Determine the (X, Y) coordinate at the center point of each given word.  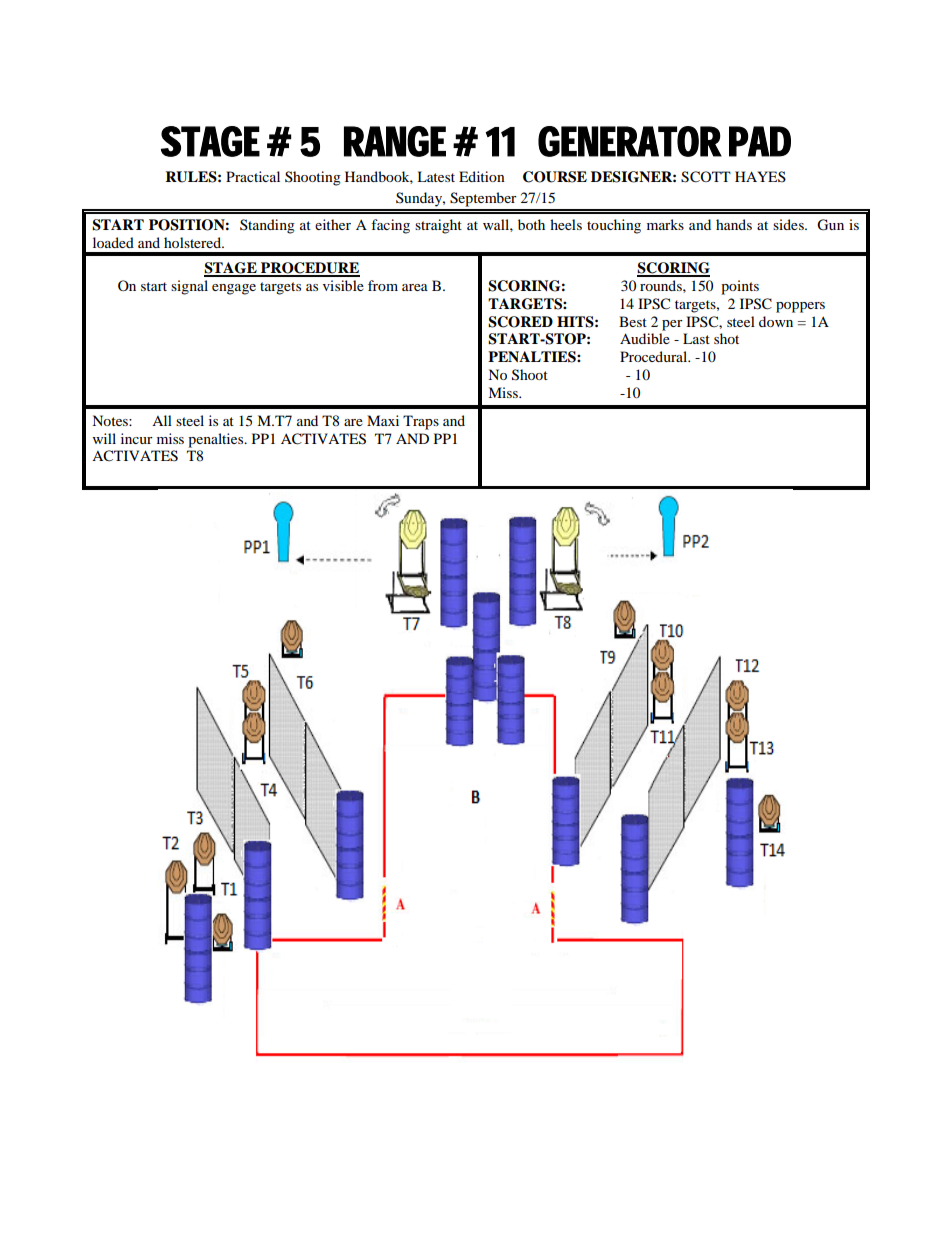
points (740, 287)
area (415, 287)
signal (189, 287)
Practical (253, 176)
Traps (421, 422)
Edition (482, 176)
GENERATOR (630, 141)
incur (137, 438)
